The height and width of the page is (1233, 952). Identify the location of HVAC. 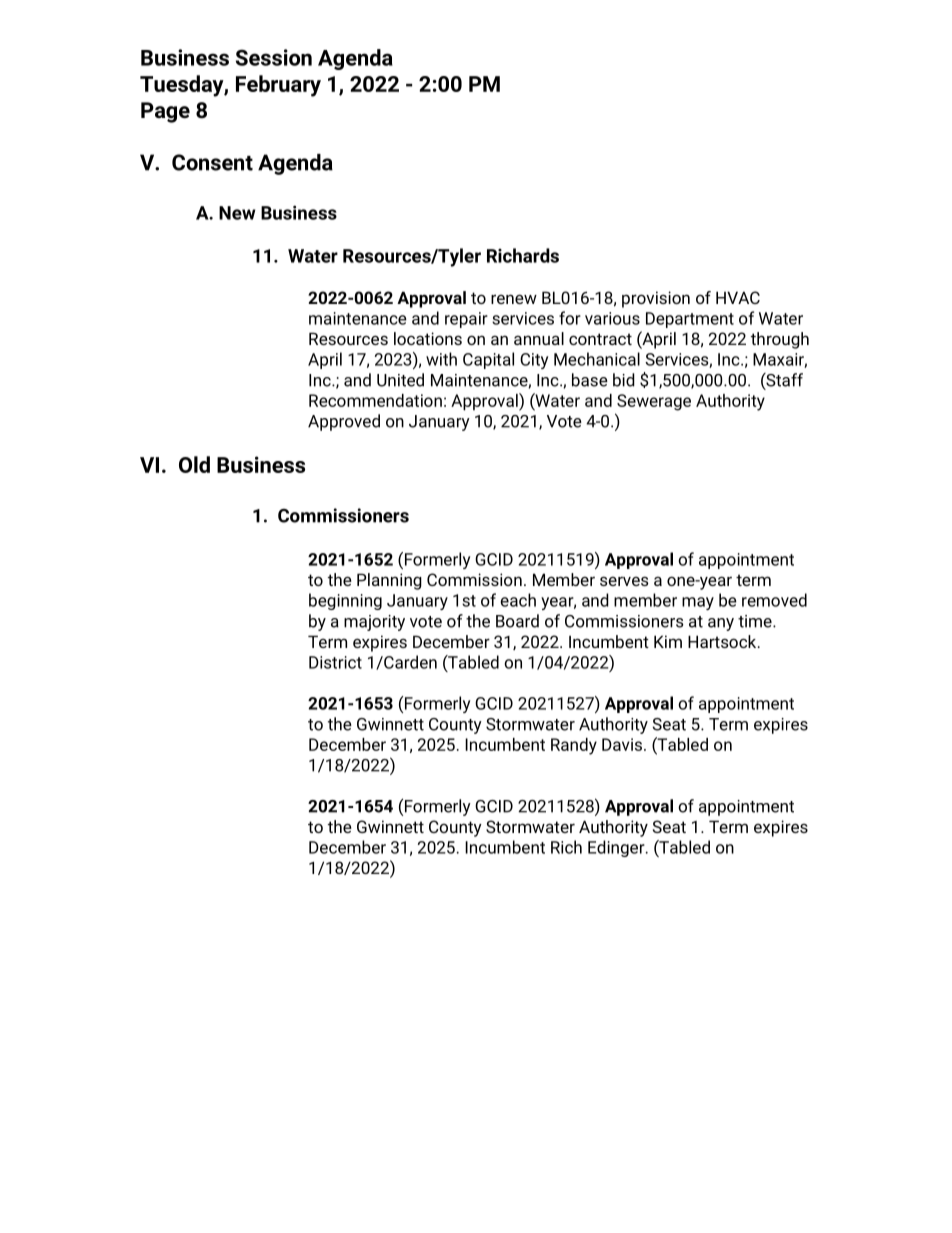
(738, 297).
